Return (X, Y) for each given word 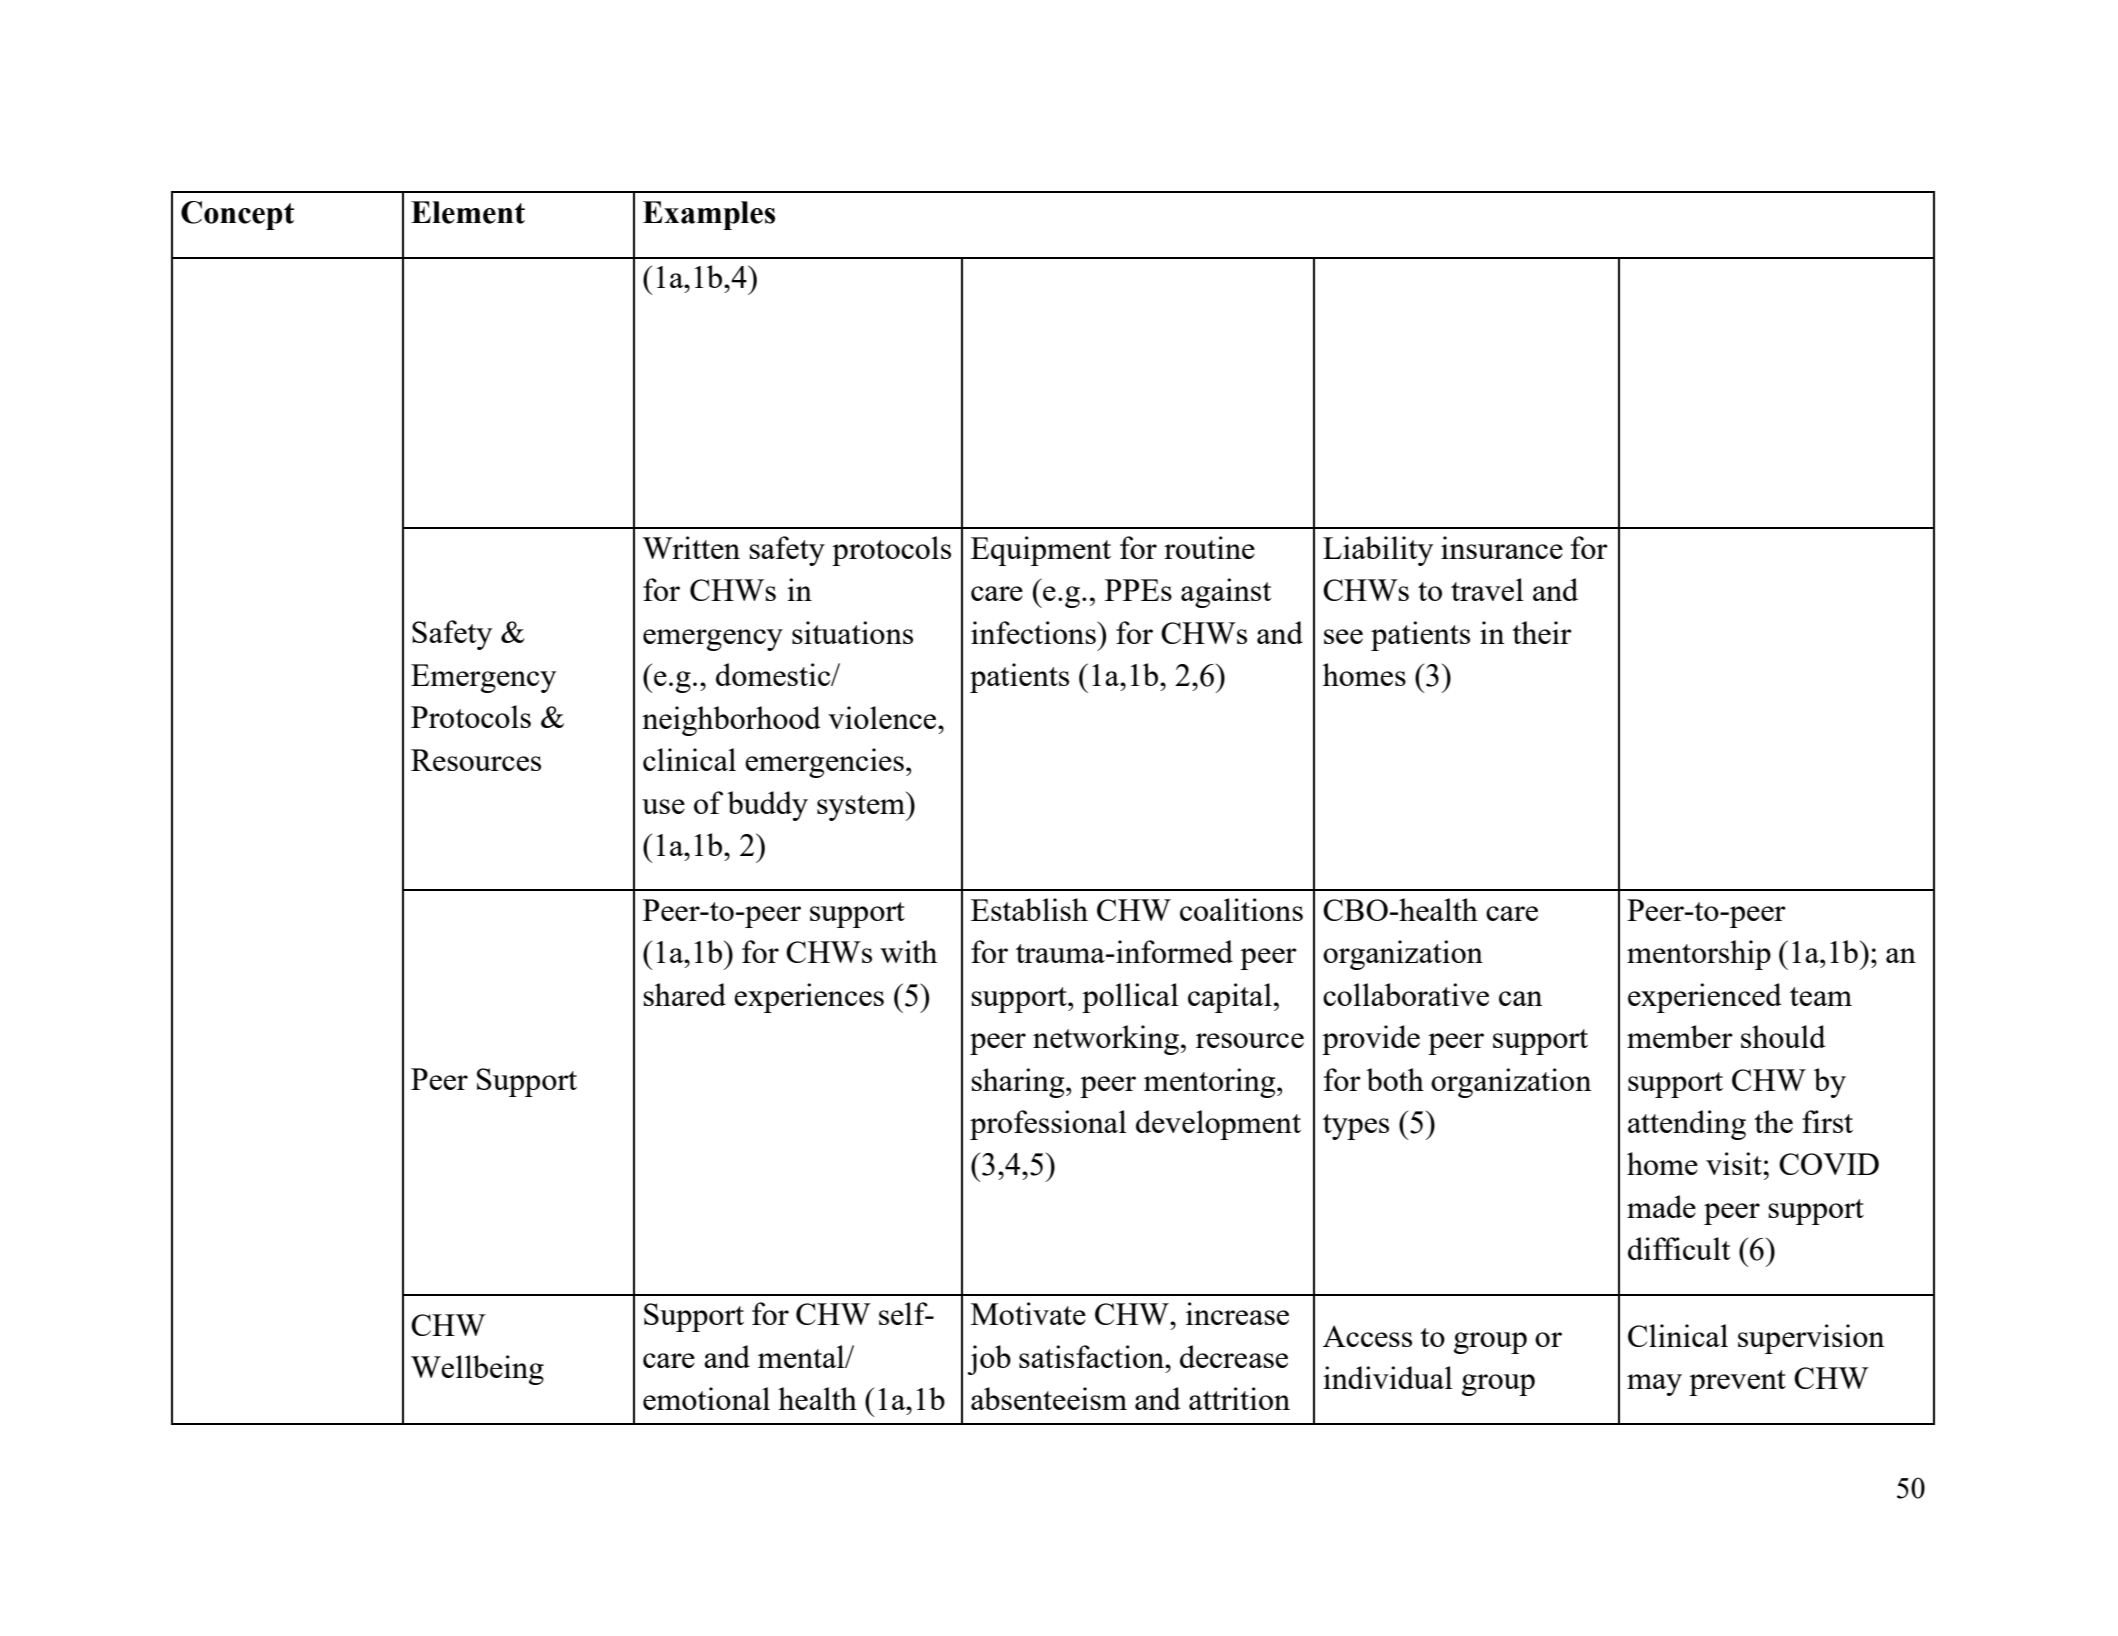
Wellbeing (477, 1370)
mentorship (1699, 955)
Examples (709, 215)
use (663, 806)
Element (468, 212)
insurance (1502, 547)
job (989, 1360)
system (862, 806)
